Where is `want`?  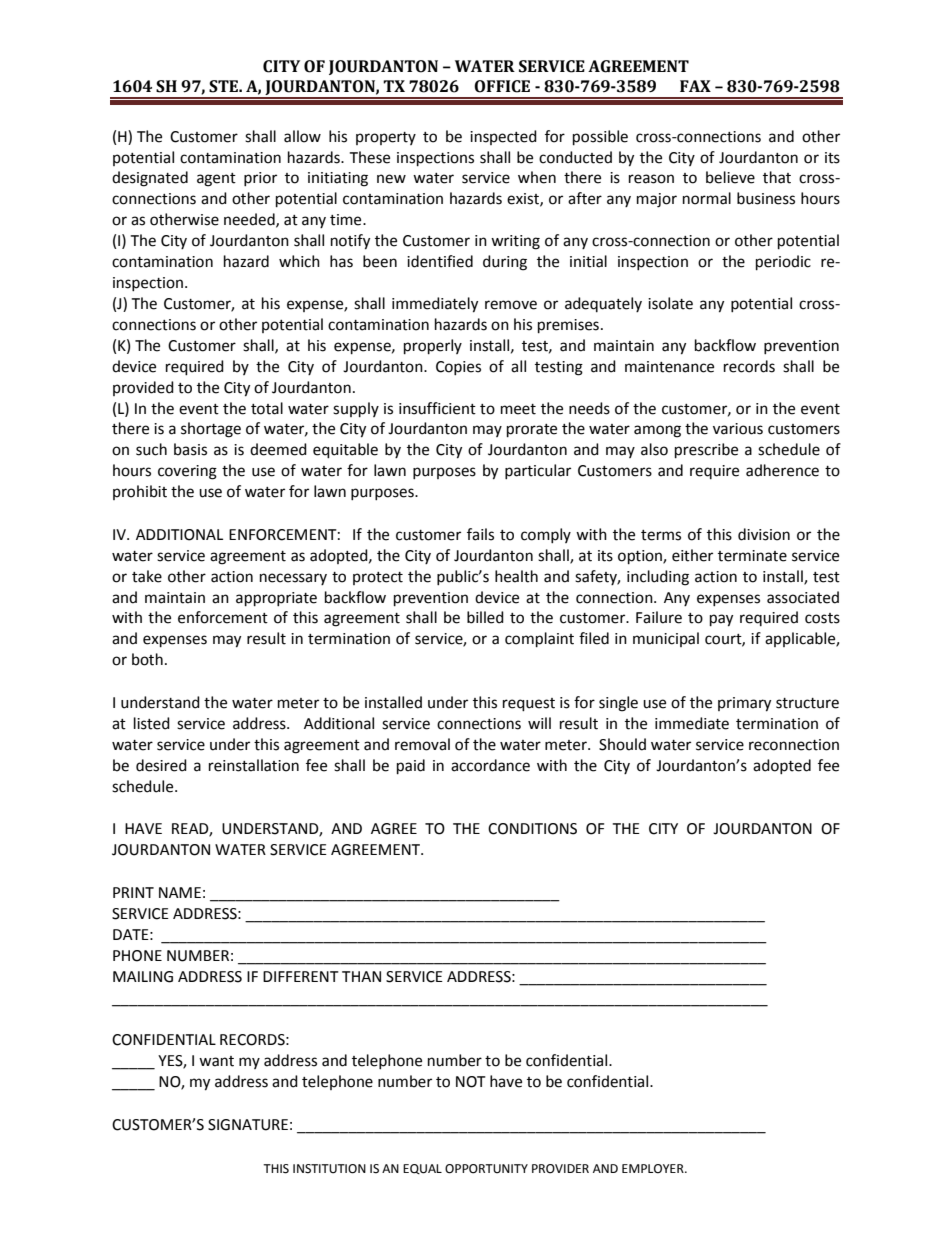 want is located at coordinates (216, 1061).
